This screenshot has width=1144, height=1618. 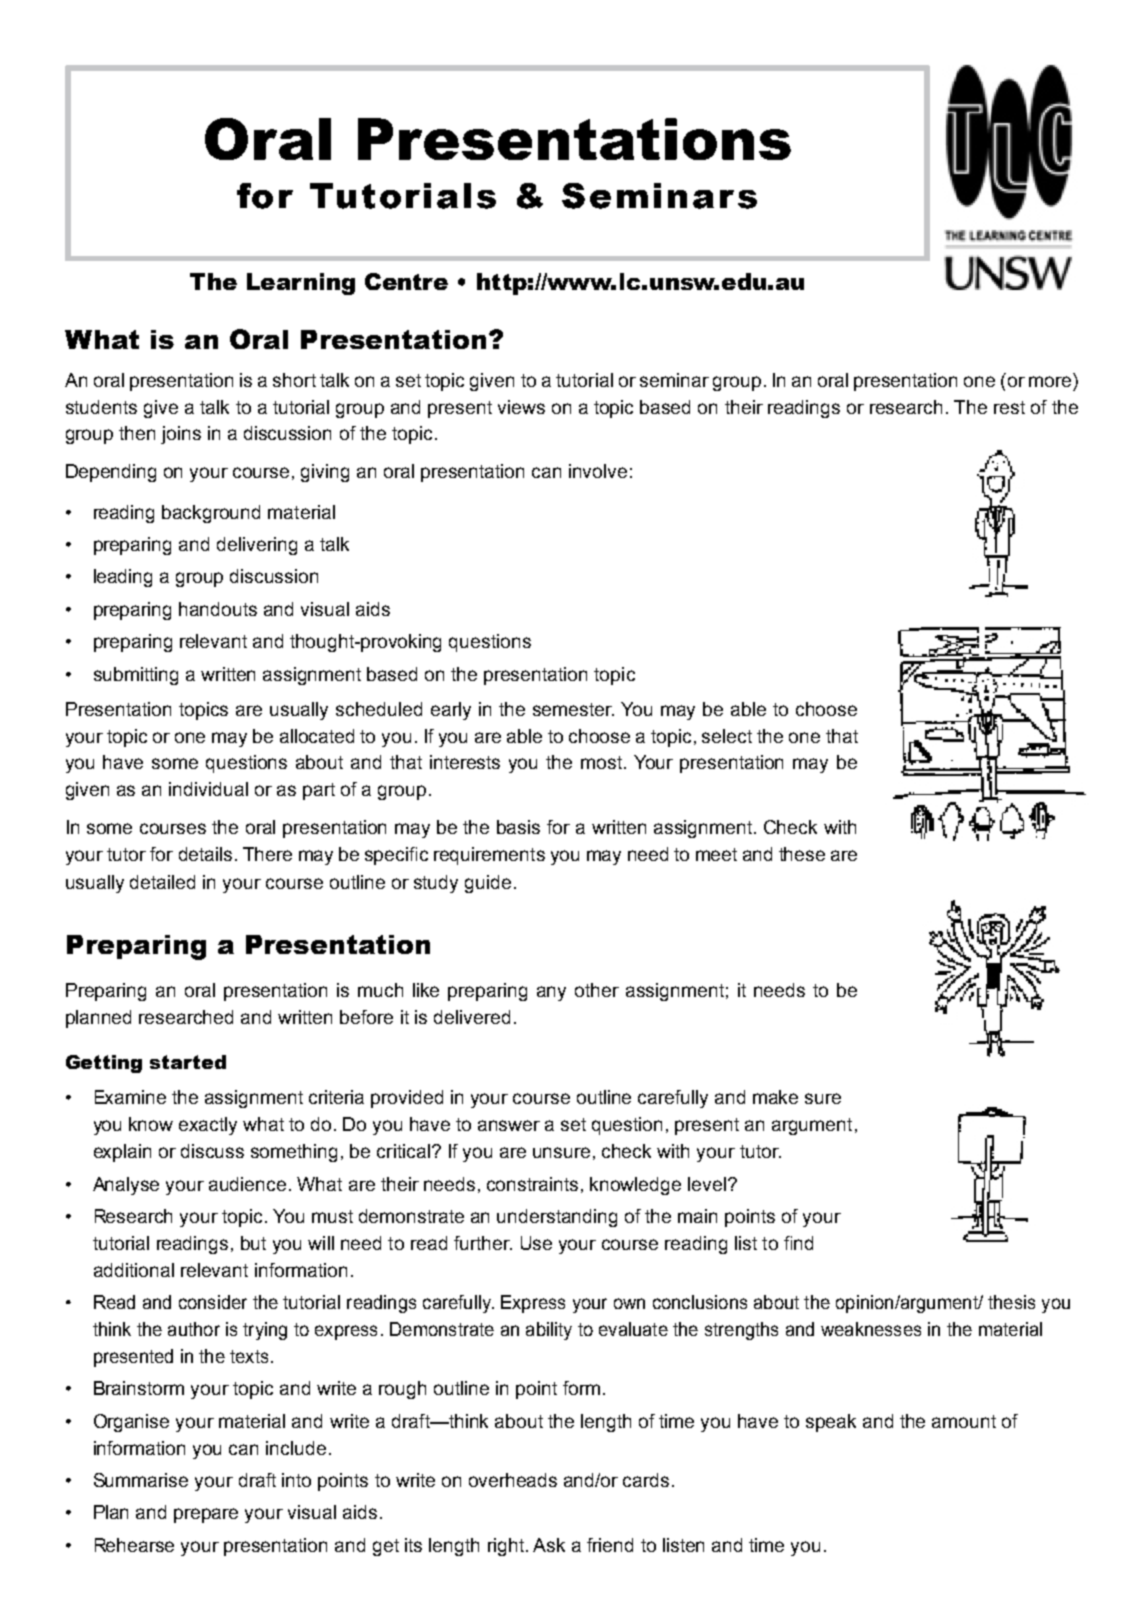 What do you see at coordinates (206, 1515) in the screenshot?
I see `prepare` at bounding box center [206, 1515].
